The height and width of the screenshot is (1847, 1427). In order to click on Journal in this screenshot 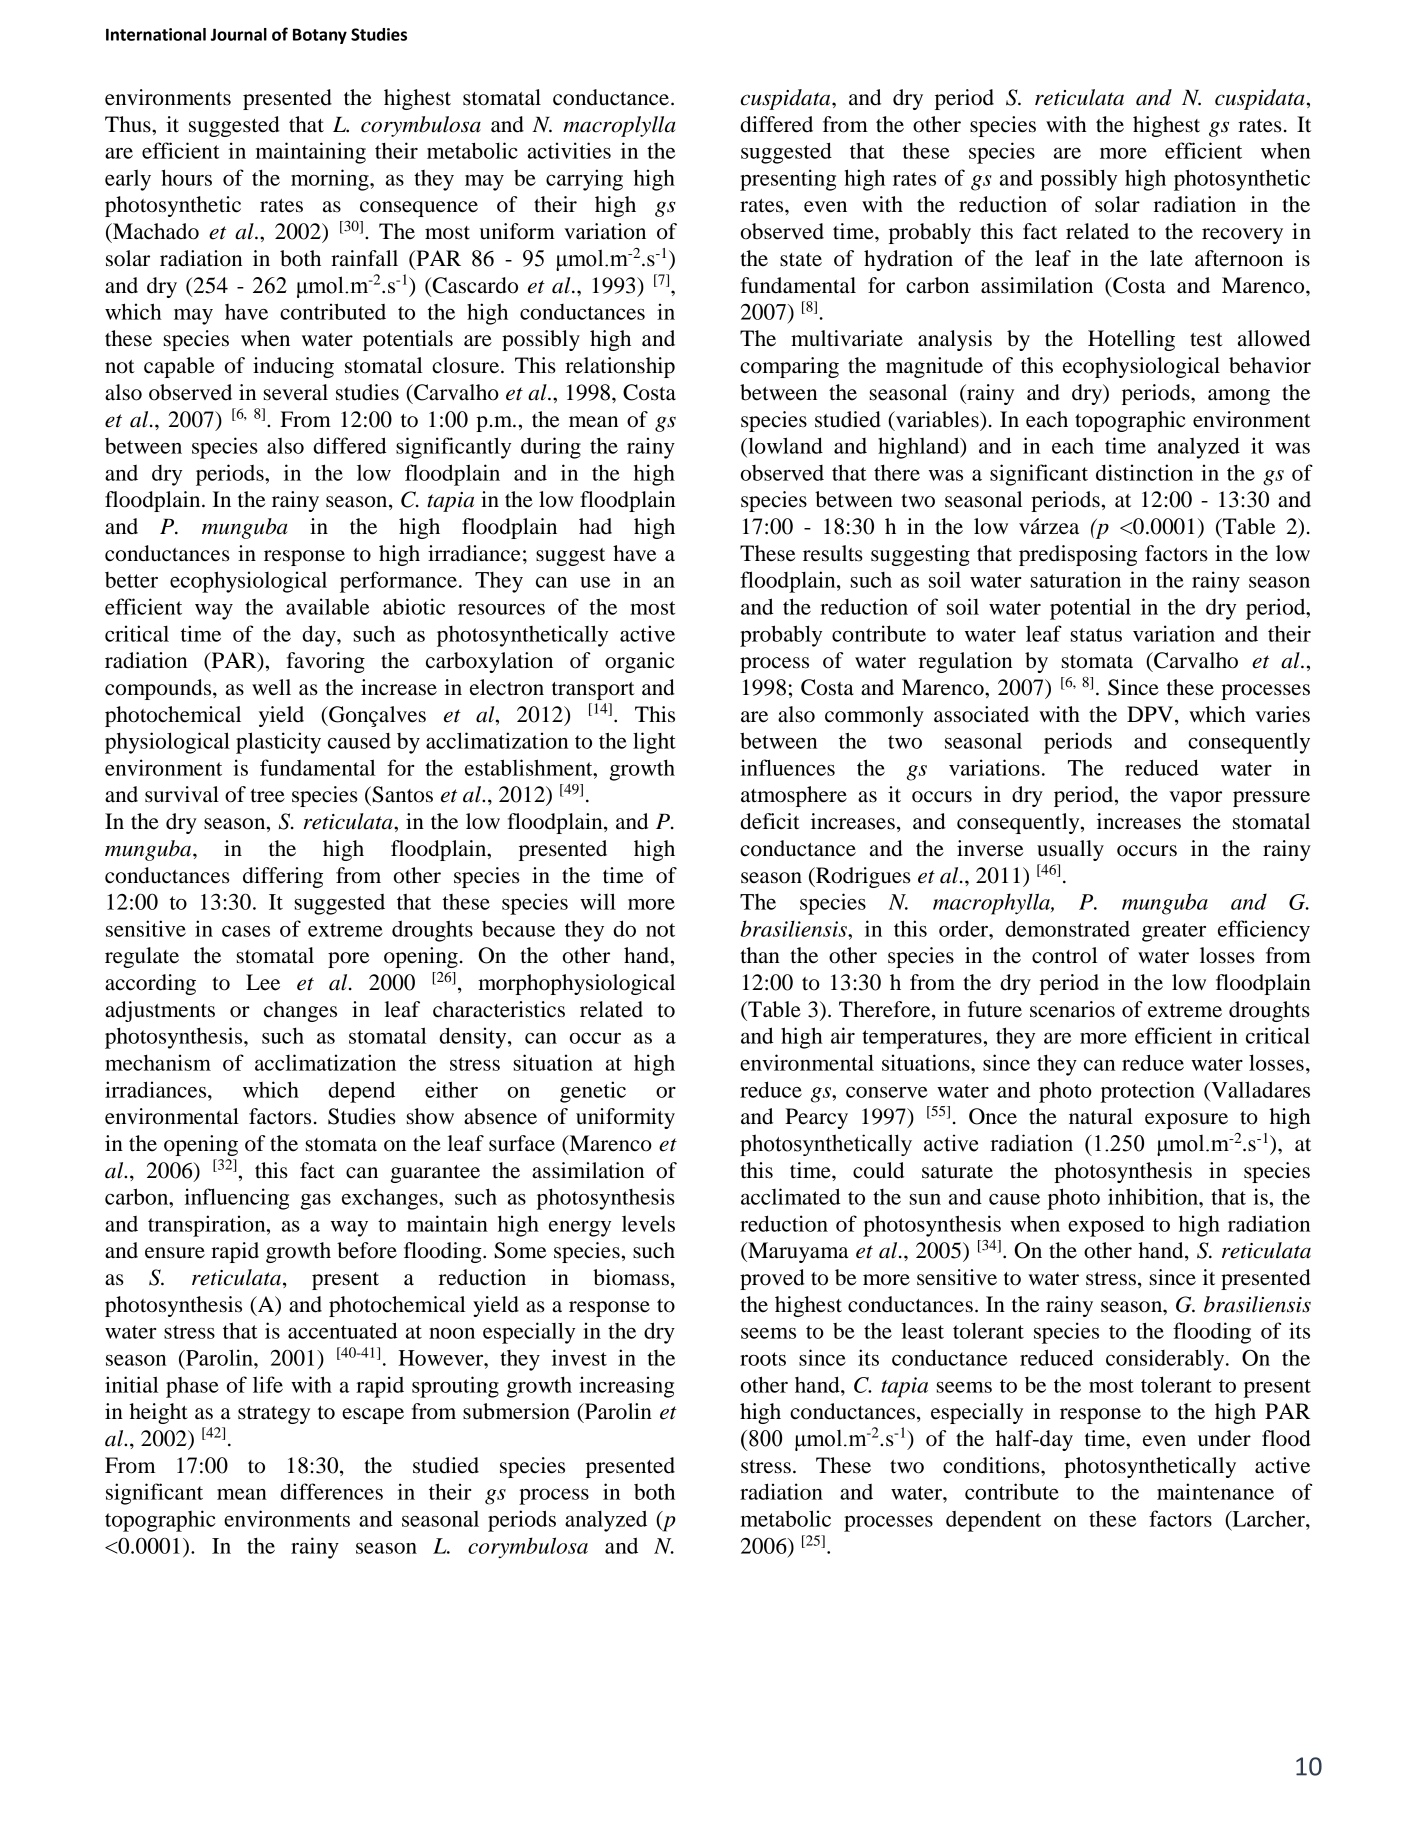, I will do `click(239, 34)`.
